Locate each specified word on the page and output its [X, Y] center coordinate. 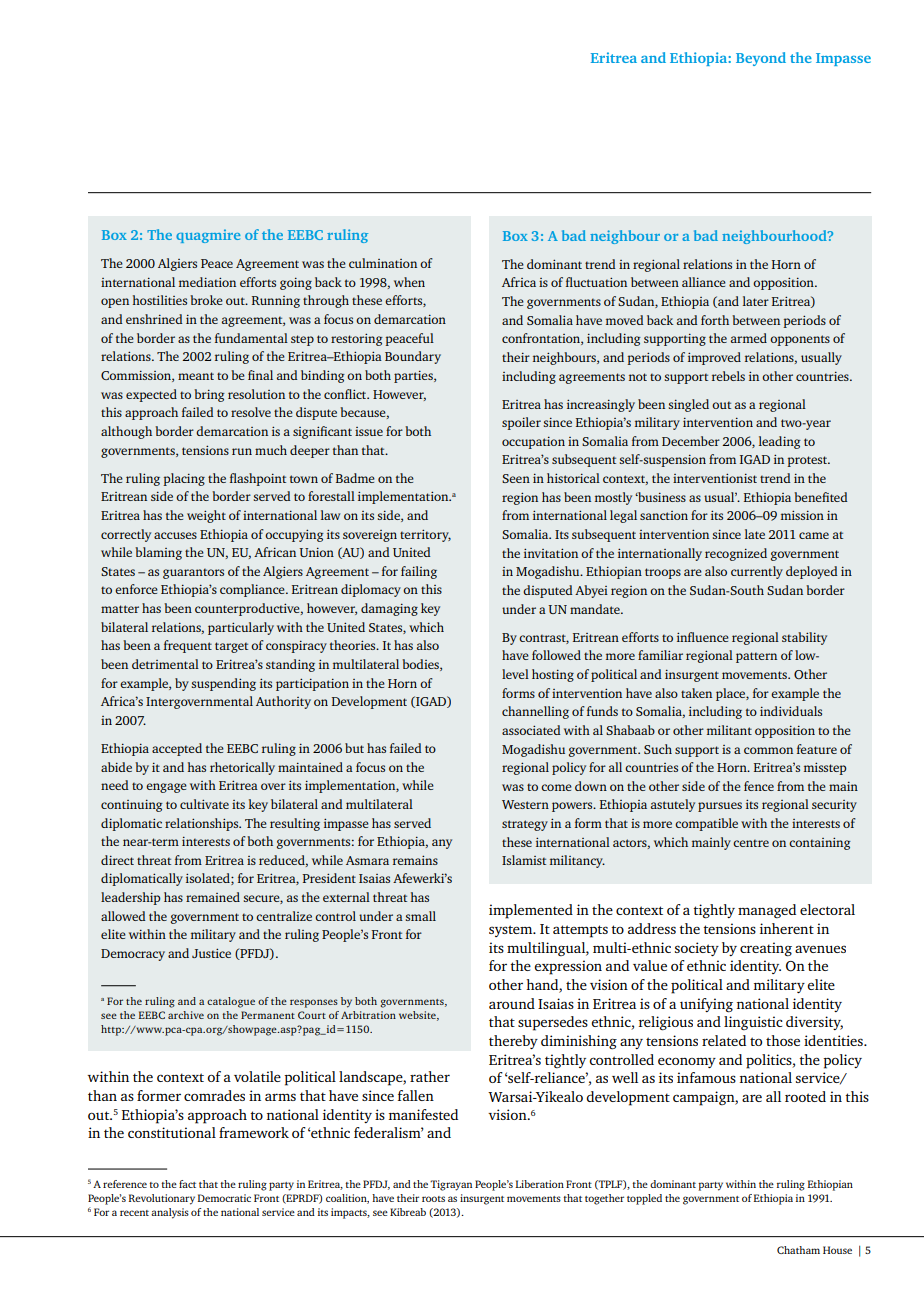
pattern [756, 657]
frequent [188, 646]
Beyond [761, 59]
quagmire [208, 236]
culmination [383, 263]
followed [556, 655]
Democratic [224, 1198]
